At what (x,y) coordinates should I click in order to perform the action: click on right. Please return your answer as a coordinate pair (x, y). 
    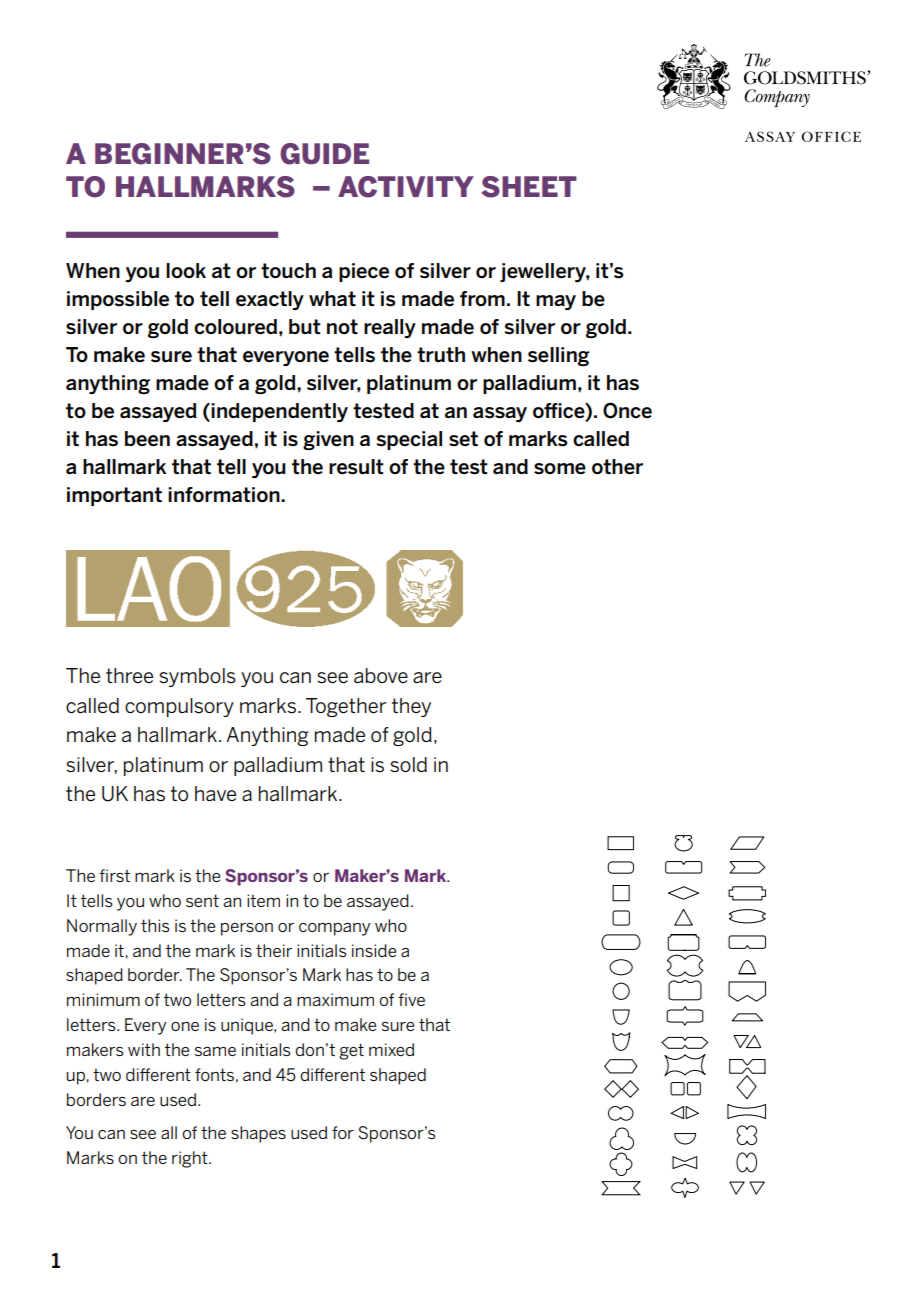
    Looking at the image, I should click on (191, 1159).
